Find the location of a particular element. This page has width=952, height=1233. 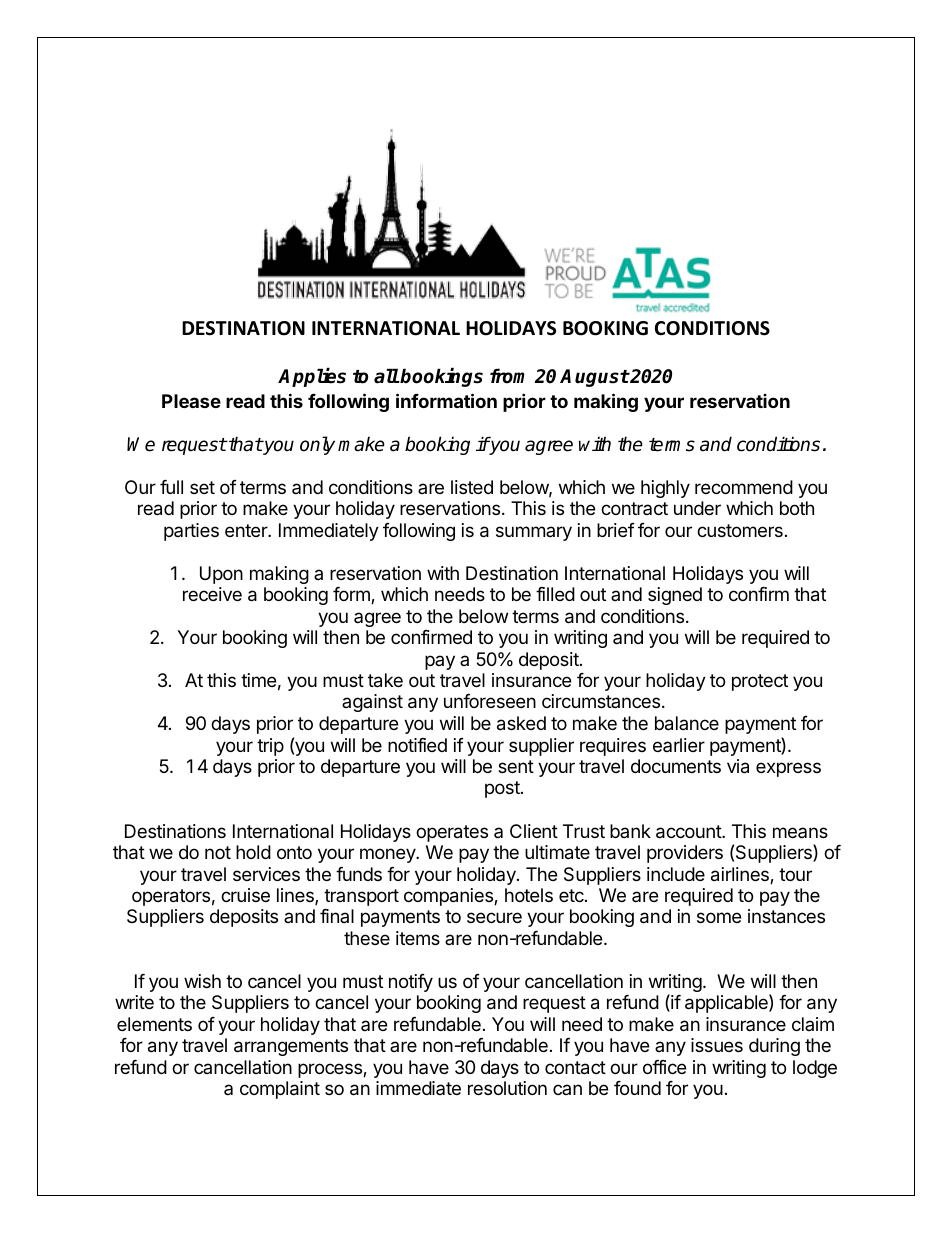

account is located at coordinates (689, 832).
